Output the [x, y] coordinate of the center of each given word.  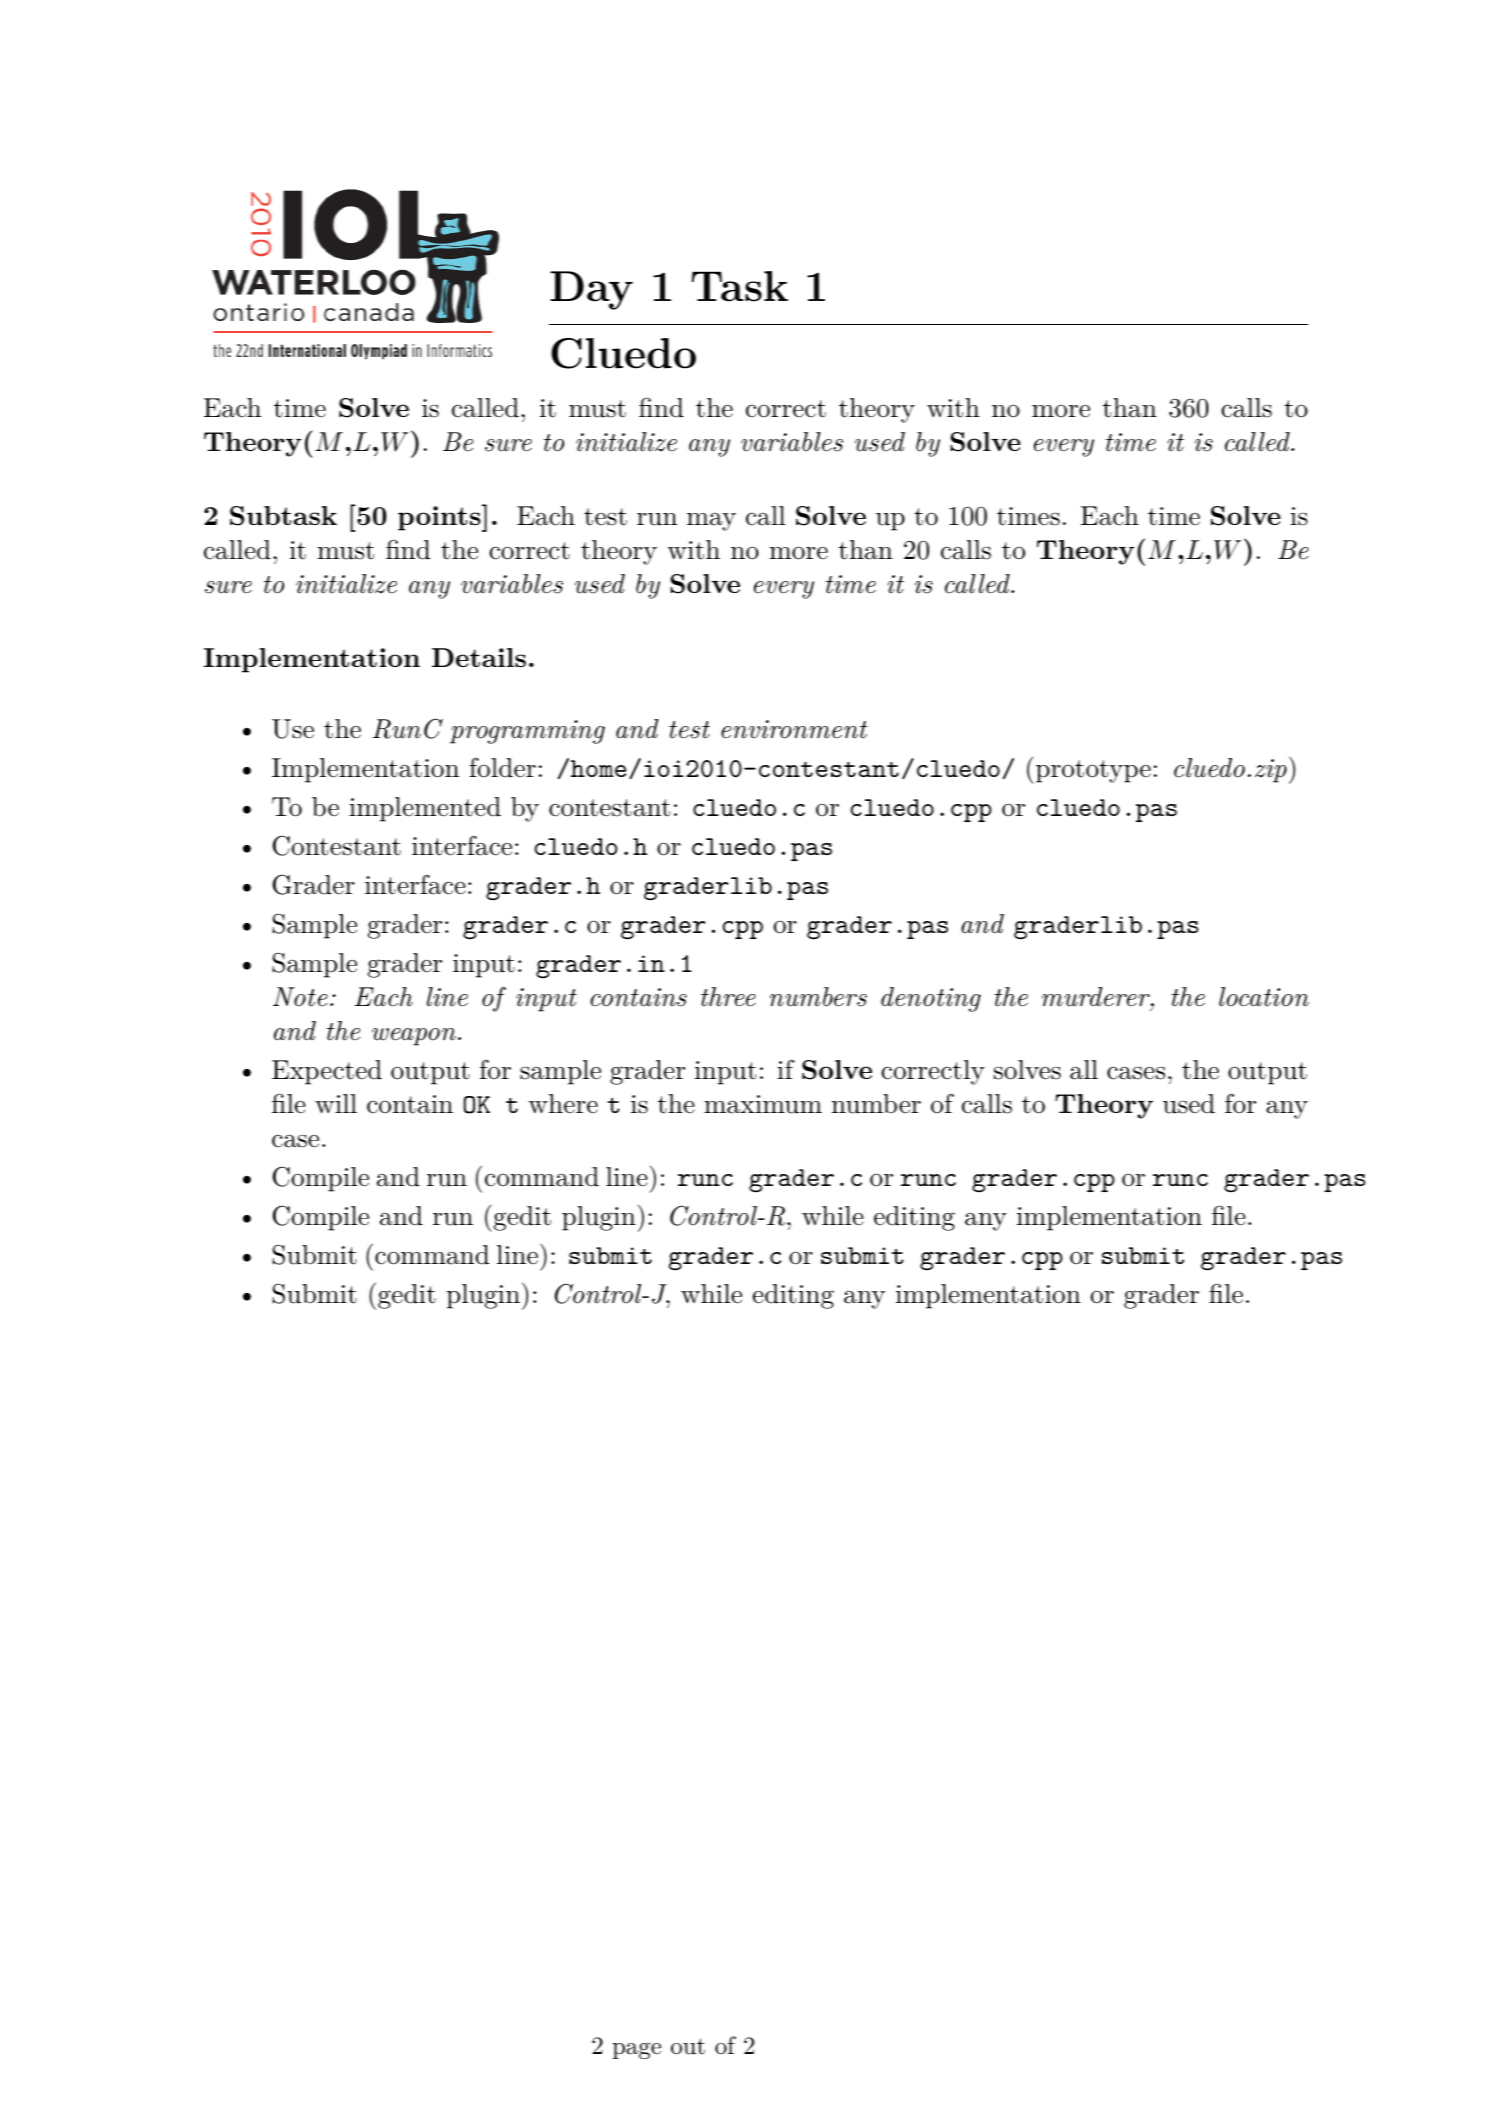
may [711, 521]
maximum [763, 1104]
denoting [931, 999]
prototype [1093, 771]
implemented [425, 809]
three [728, 997]
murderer [1097, 997]
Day [591, 290]
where [563, 1103]
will [336, 1103]
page [636, 2050]
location [1264, 997]
